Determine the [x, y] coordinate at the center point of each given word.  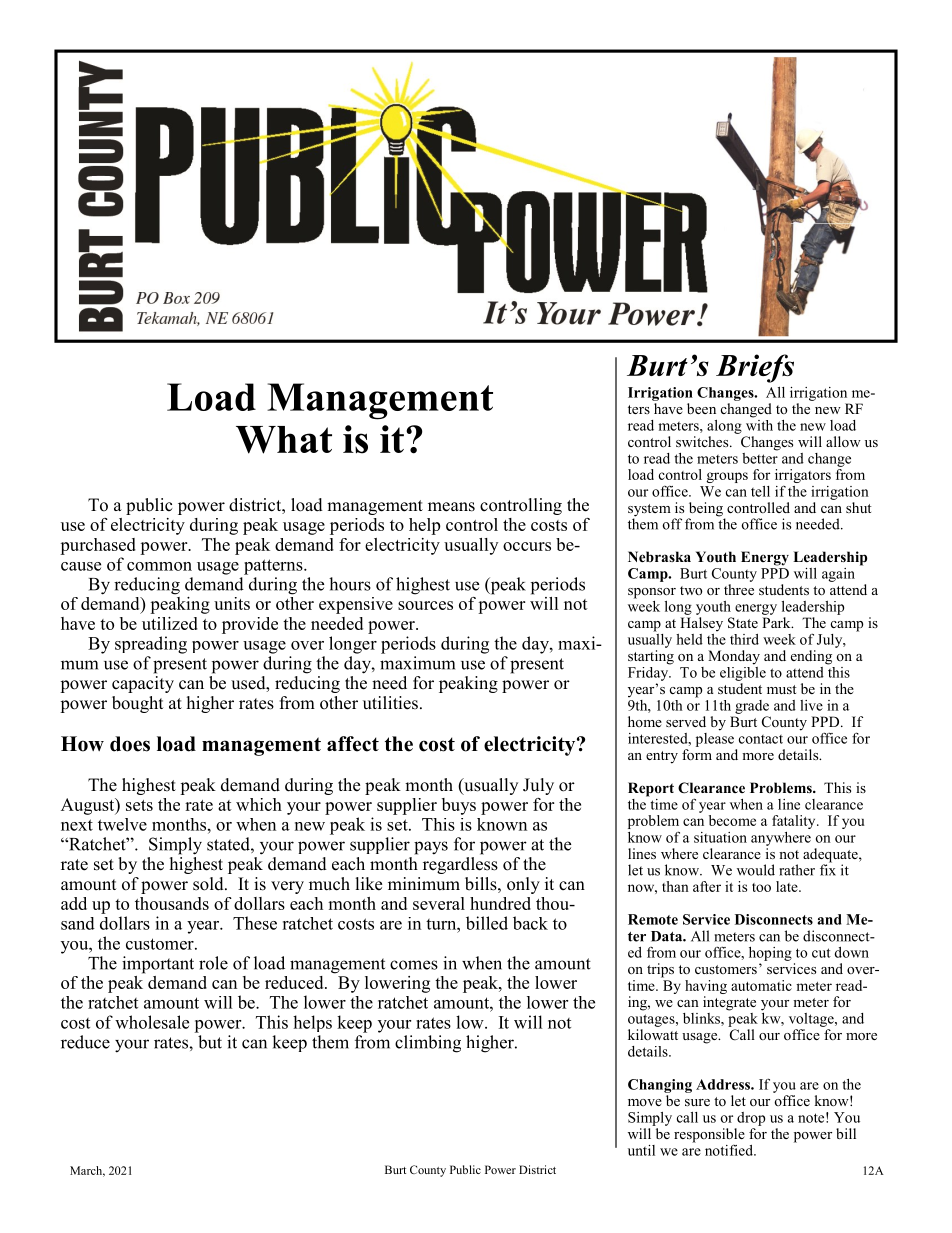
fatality [795, 822]
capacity [143, 683]
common [159, 566]
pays [431, 848]
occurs [527, 546]
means [451, 507]
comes [414, 965]
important [158, 965]
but [210, 1042]
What [284, 440]
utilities [390, 703]
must [782, 689]
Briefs [755, 368]
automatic [761, 985]
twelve [122, 824]
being [706, 510]
